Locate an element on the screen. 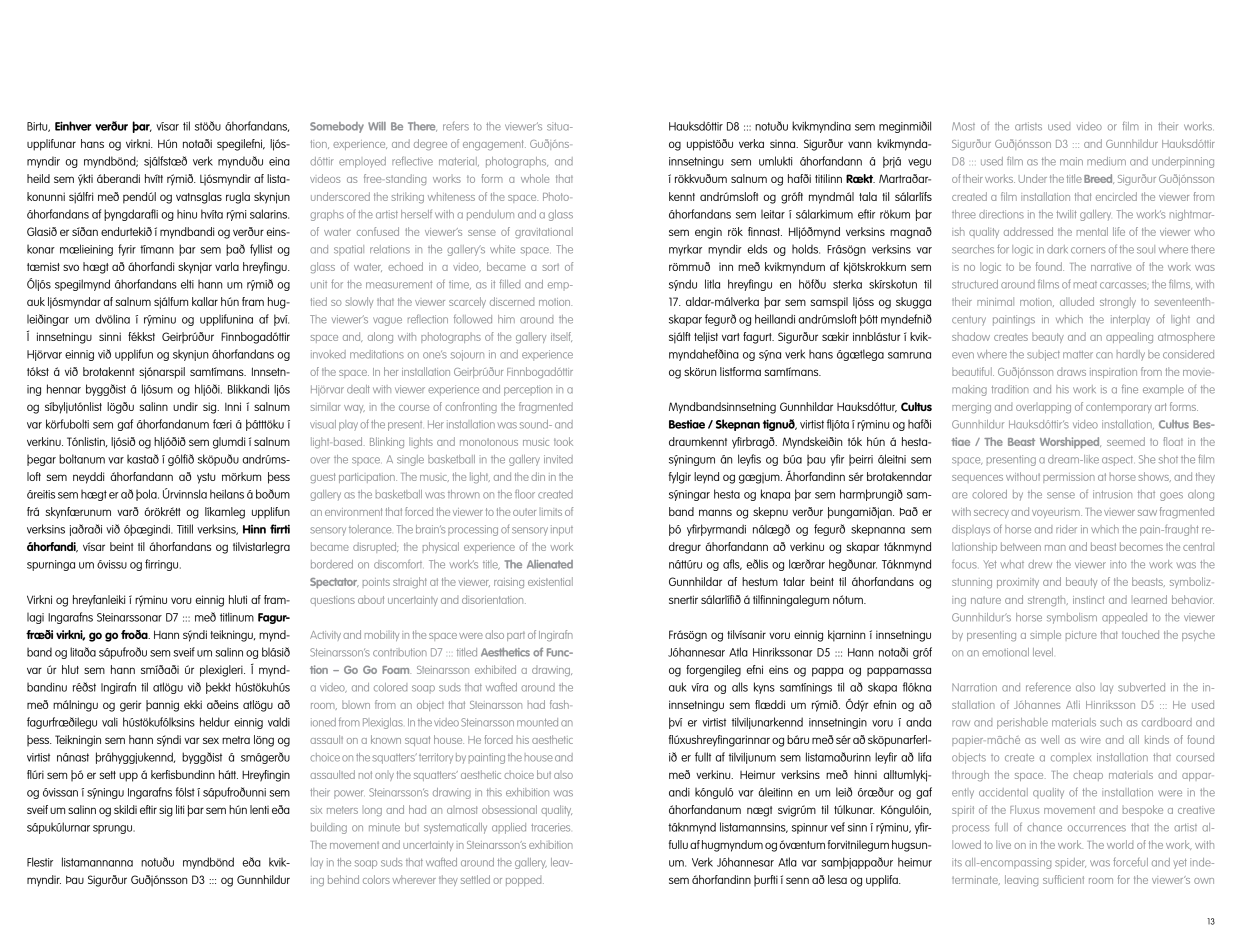 The width and height of the screenshot is (1242, 952). itself is located at coordinates (561, 337).
